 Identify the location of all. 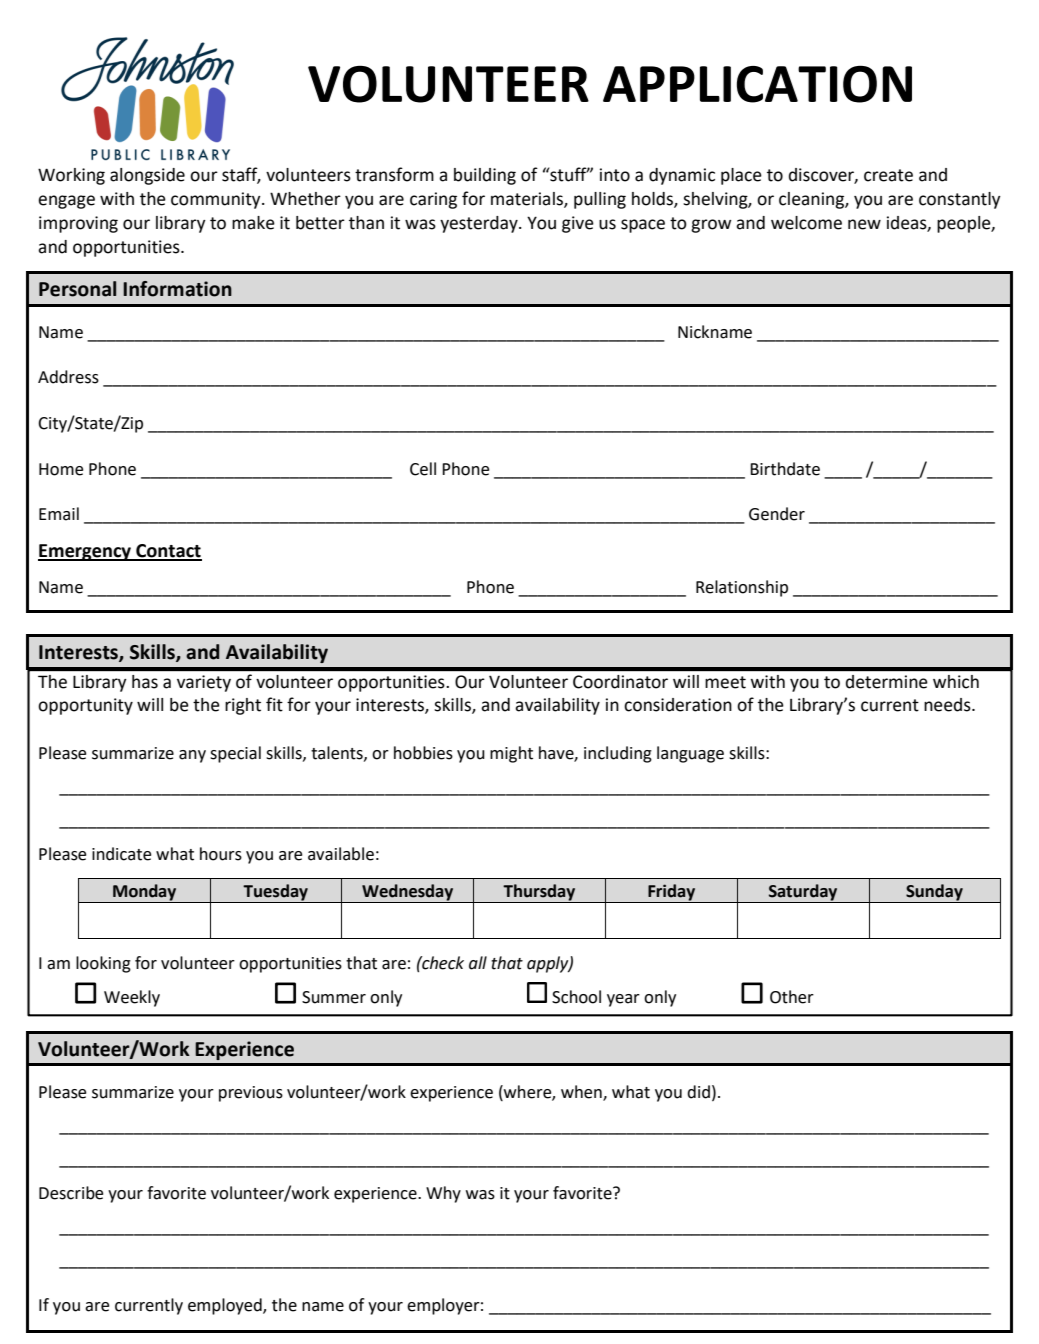
(478, 963).
